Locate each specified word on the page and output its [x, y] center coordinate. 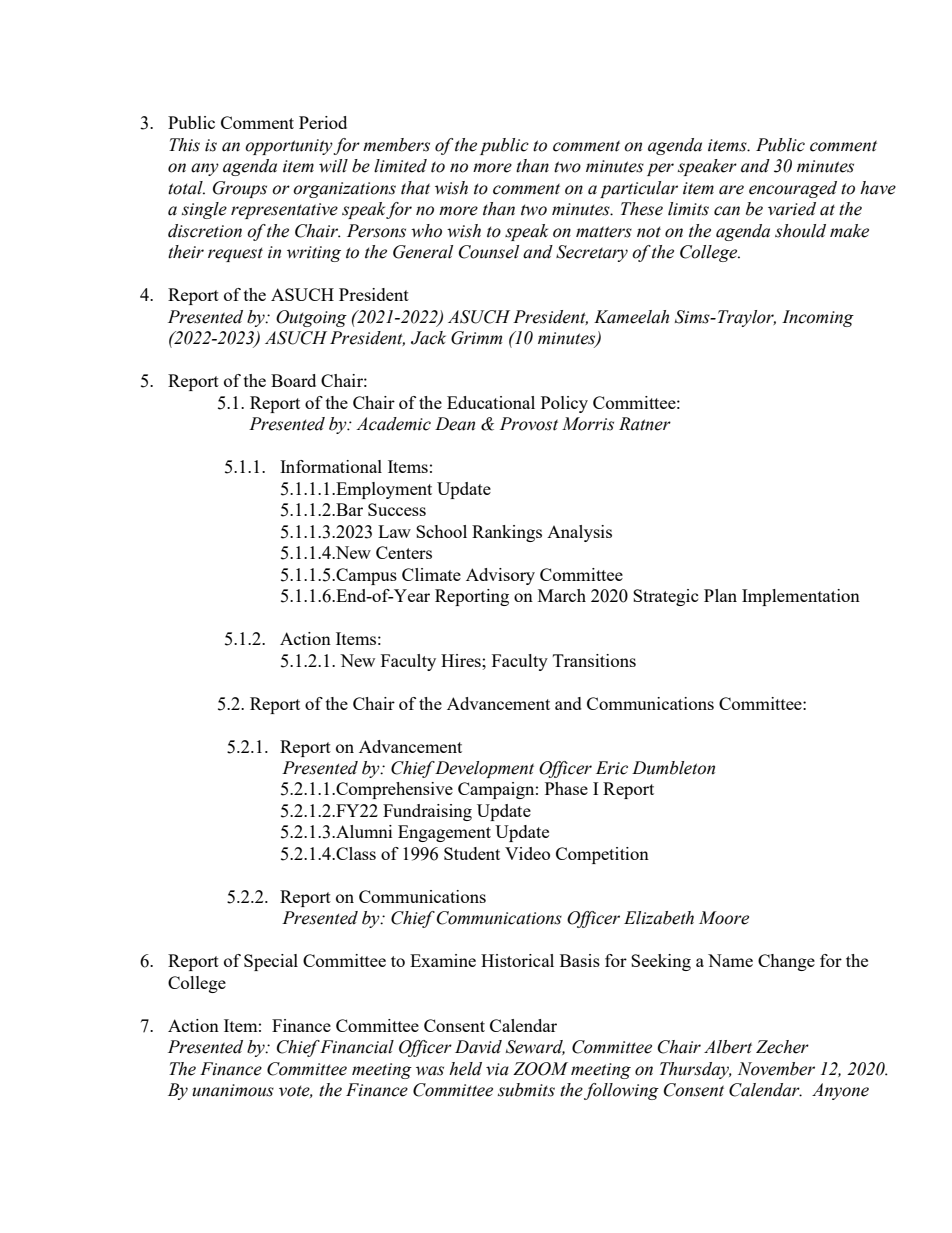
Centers [404, 552]
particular [639, 189]
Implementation [801, 597]
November [776, 1069]
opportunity [289, 147]
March [562, 595]
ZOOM [540, 1069]
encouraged [793, 189]
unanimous [233, 1090]
